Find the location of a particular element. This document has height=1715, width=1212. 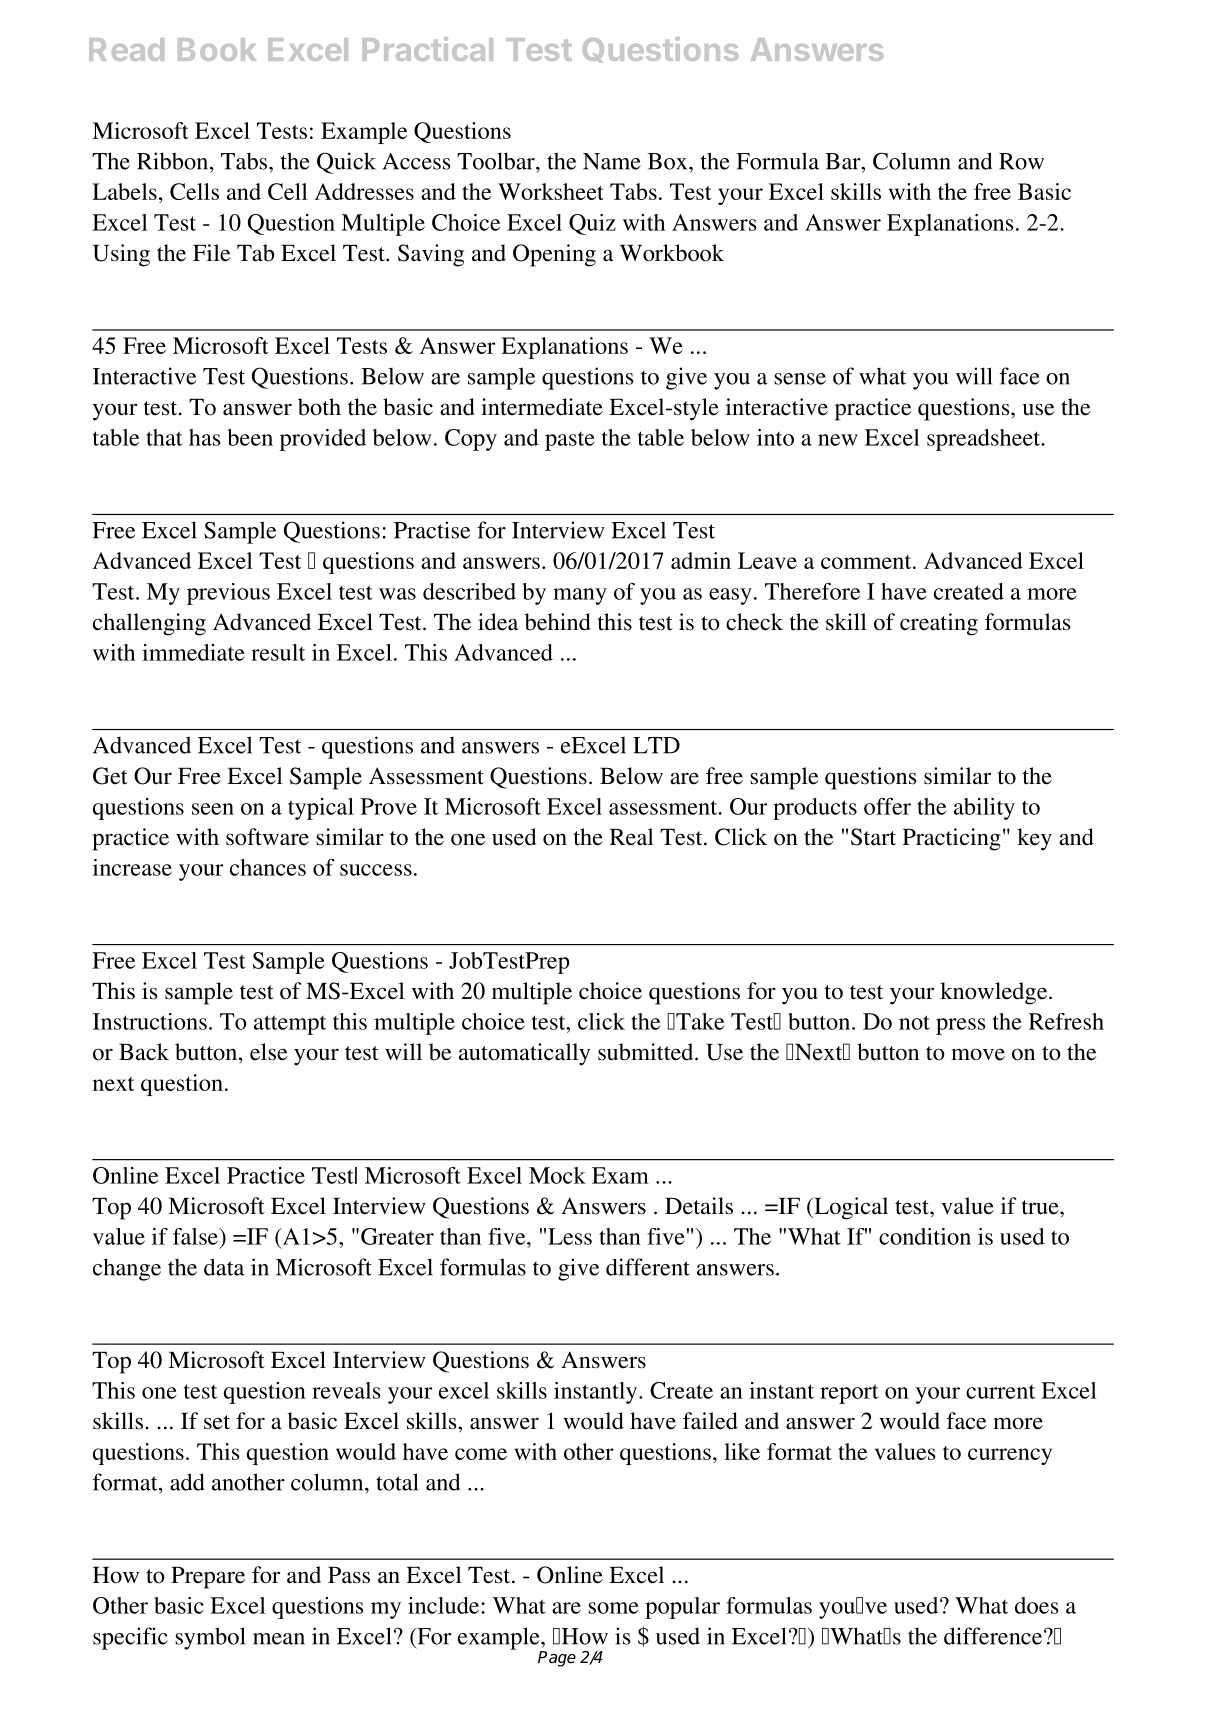

Name is located at coordinates (612, 161).
